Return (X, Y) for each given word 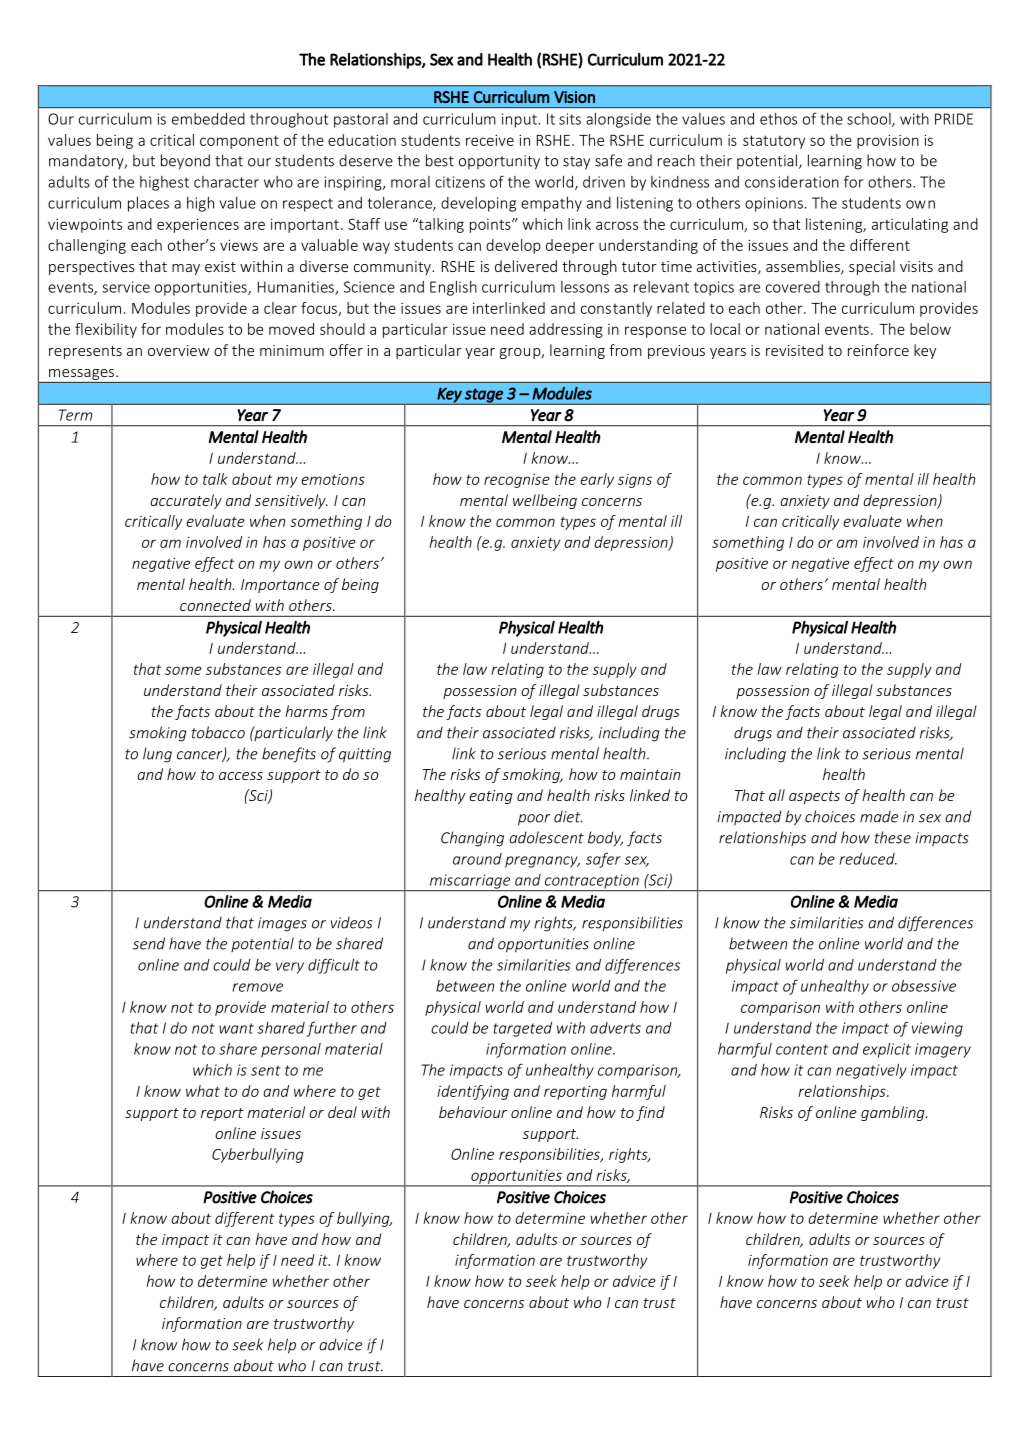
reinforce (878, 350)
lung (157, 755)
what (203, 1091)
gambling (894, 1113)
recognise (517, 480)
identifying (473, 1092)
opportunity (499, 162)
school (870, 120)
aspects (814, 797)
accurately (186, 501)
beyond (185, 162)
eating (491, 797)
